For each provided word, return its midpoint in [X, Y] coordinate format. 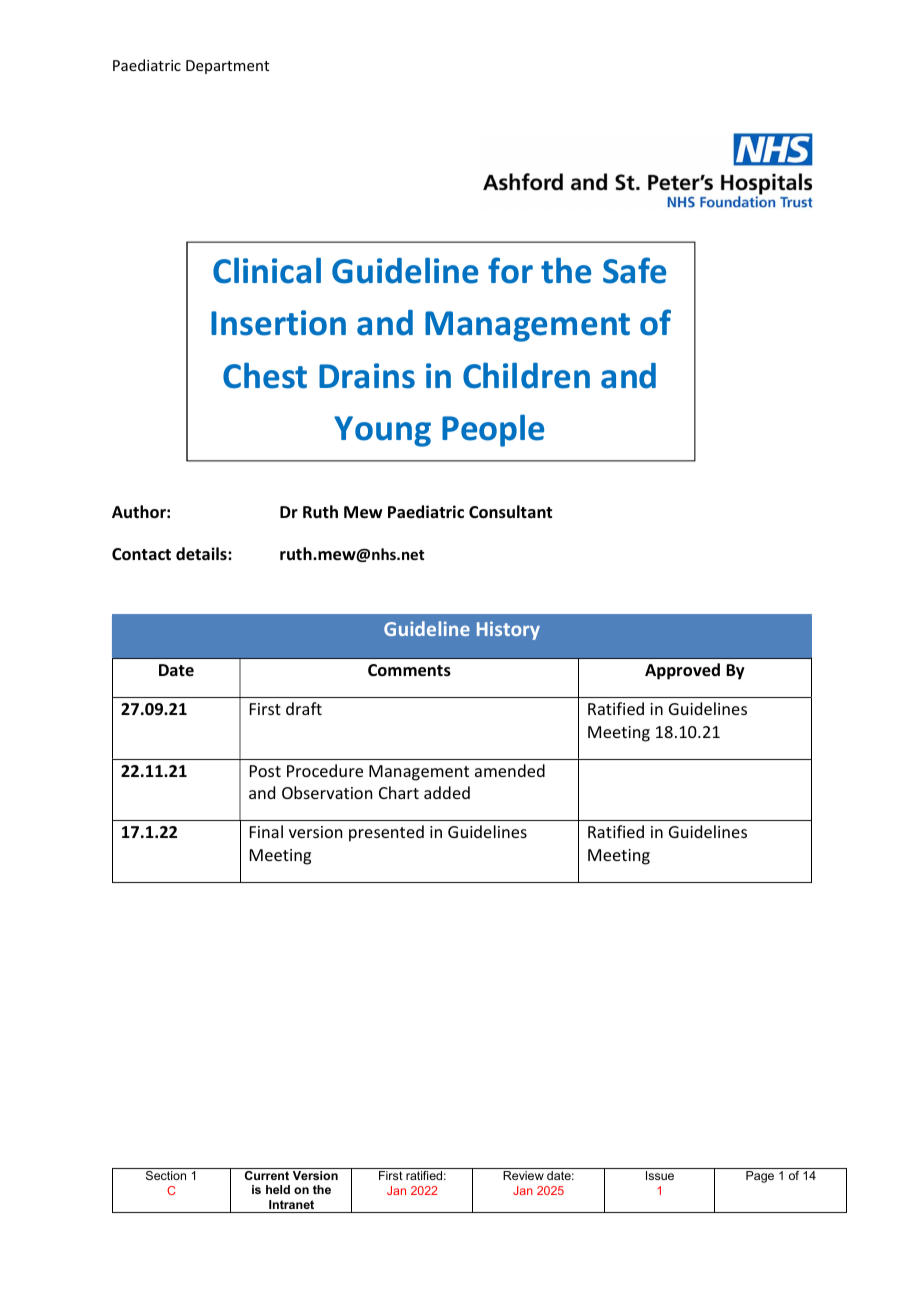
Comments [409, 670]
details [202, 554]
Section [166, 1175]
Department [227, 67]
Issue [660, 1175]
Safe [634, 270]
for [510, 270]
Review [523, 1175]
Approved [682, 671]
